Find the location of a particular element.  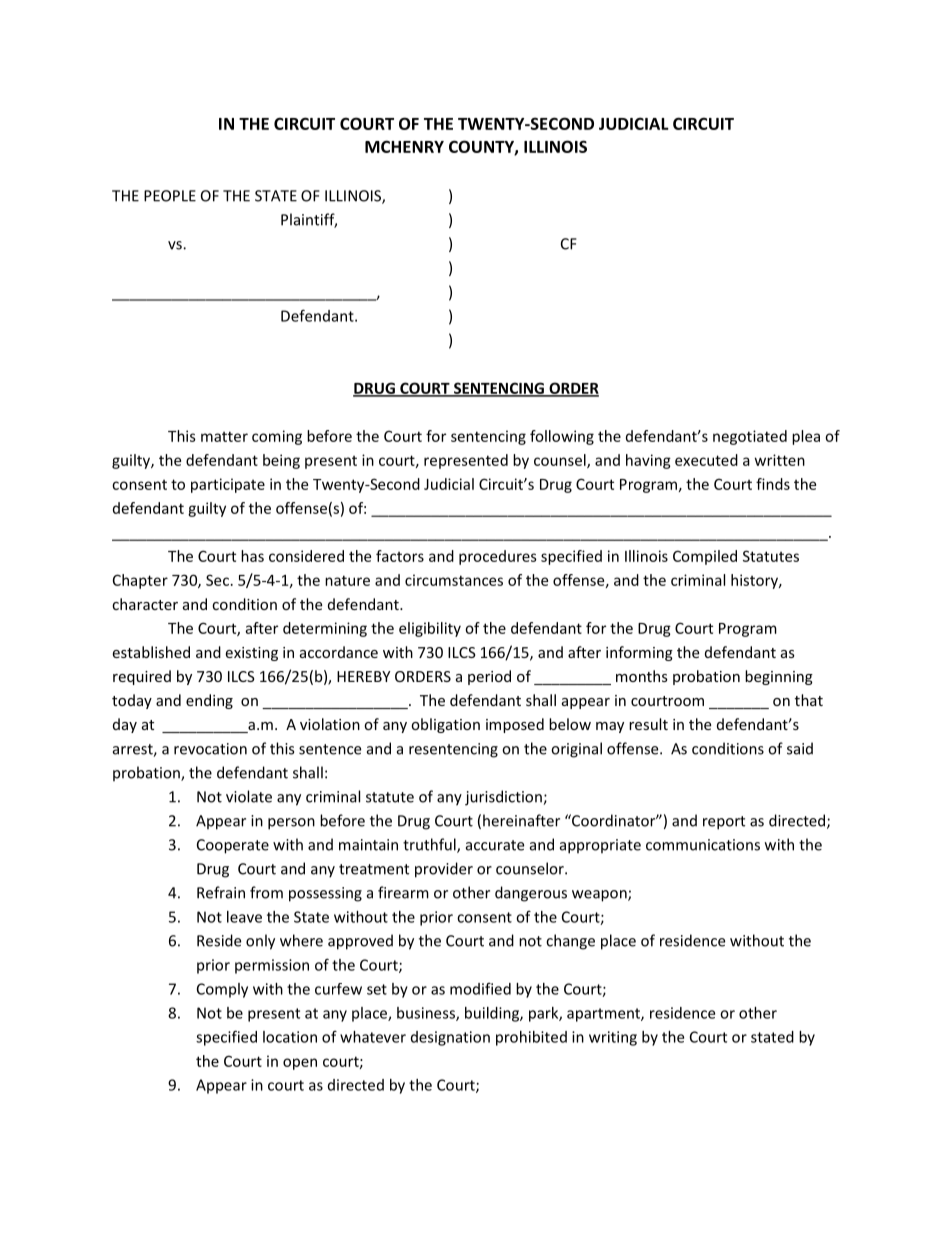

negotiated is located at coordinates (750, 437).
